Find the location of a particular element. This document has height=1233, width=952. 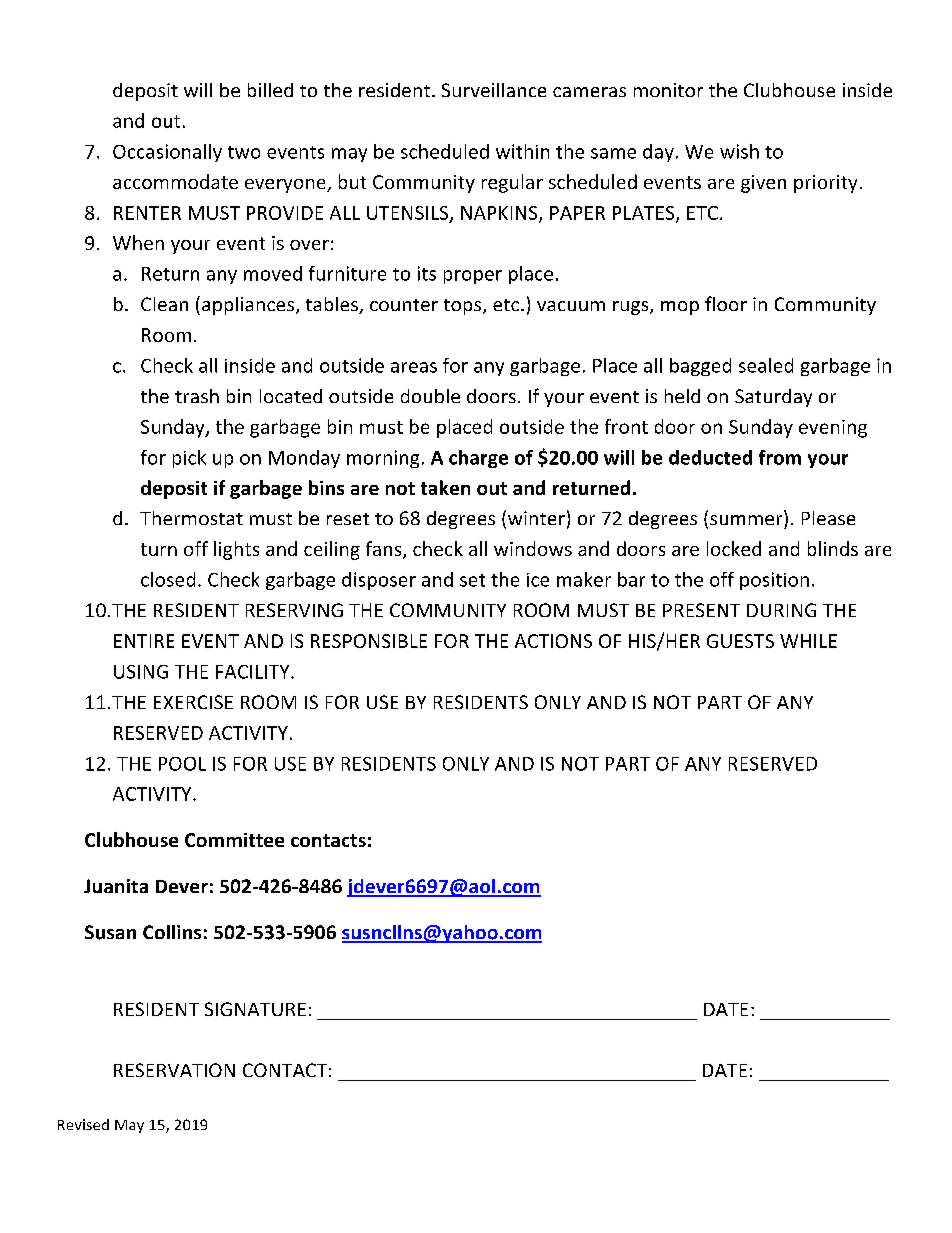

Occasionally is located at coordinates (167, 153).
